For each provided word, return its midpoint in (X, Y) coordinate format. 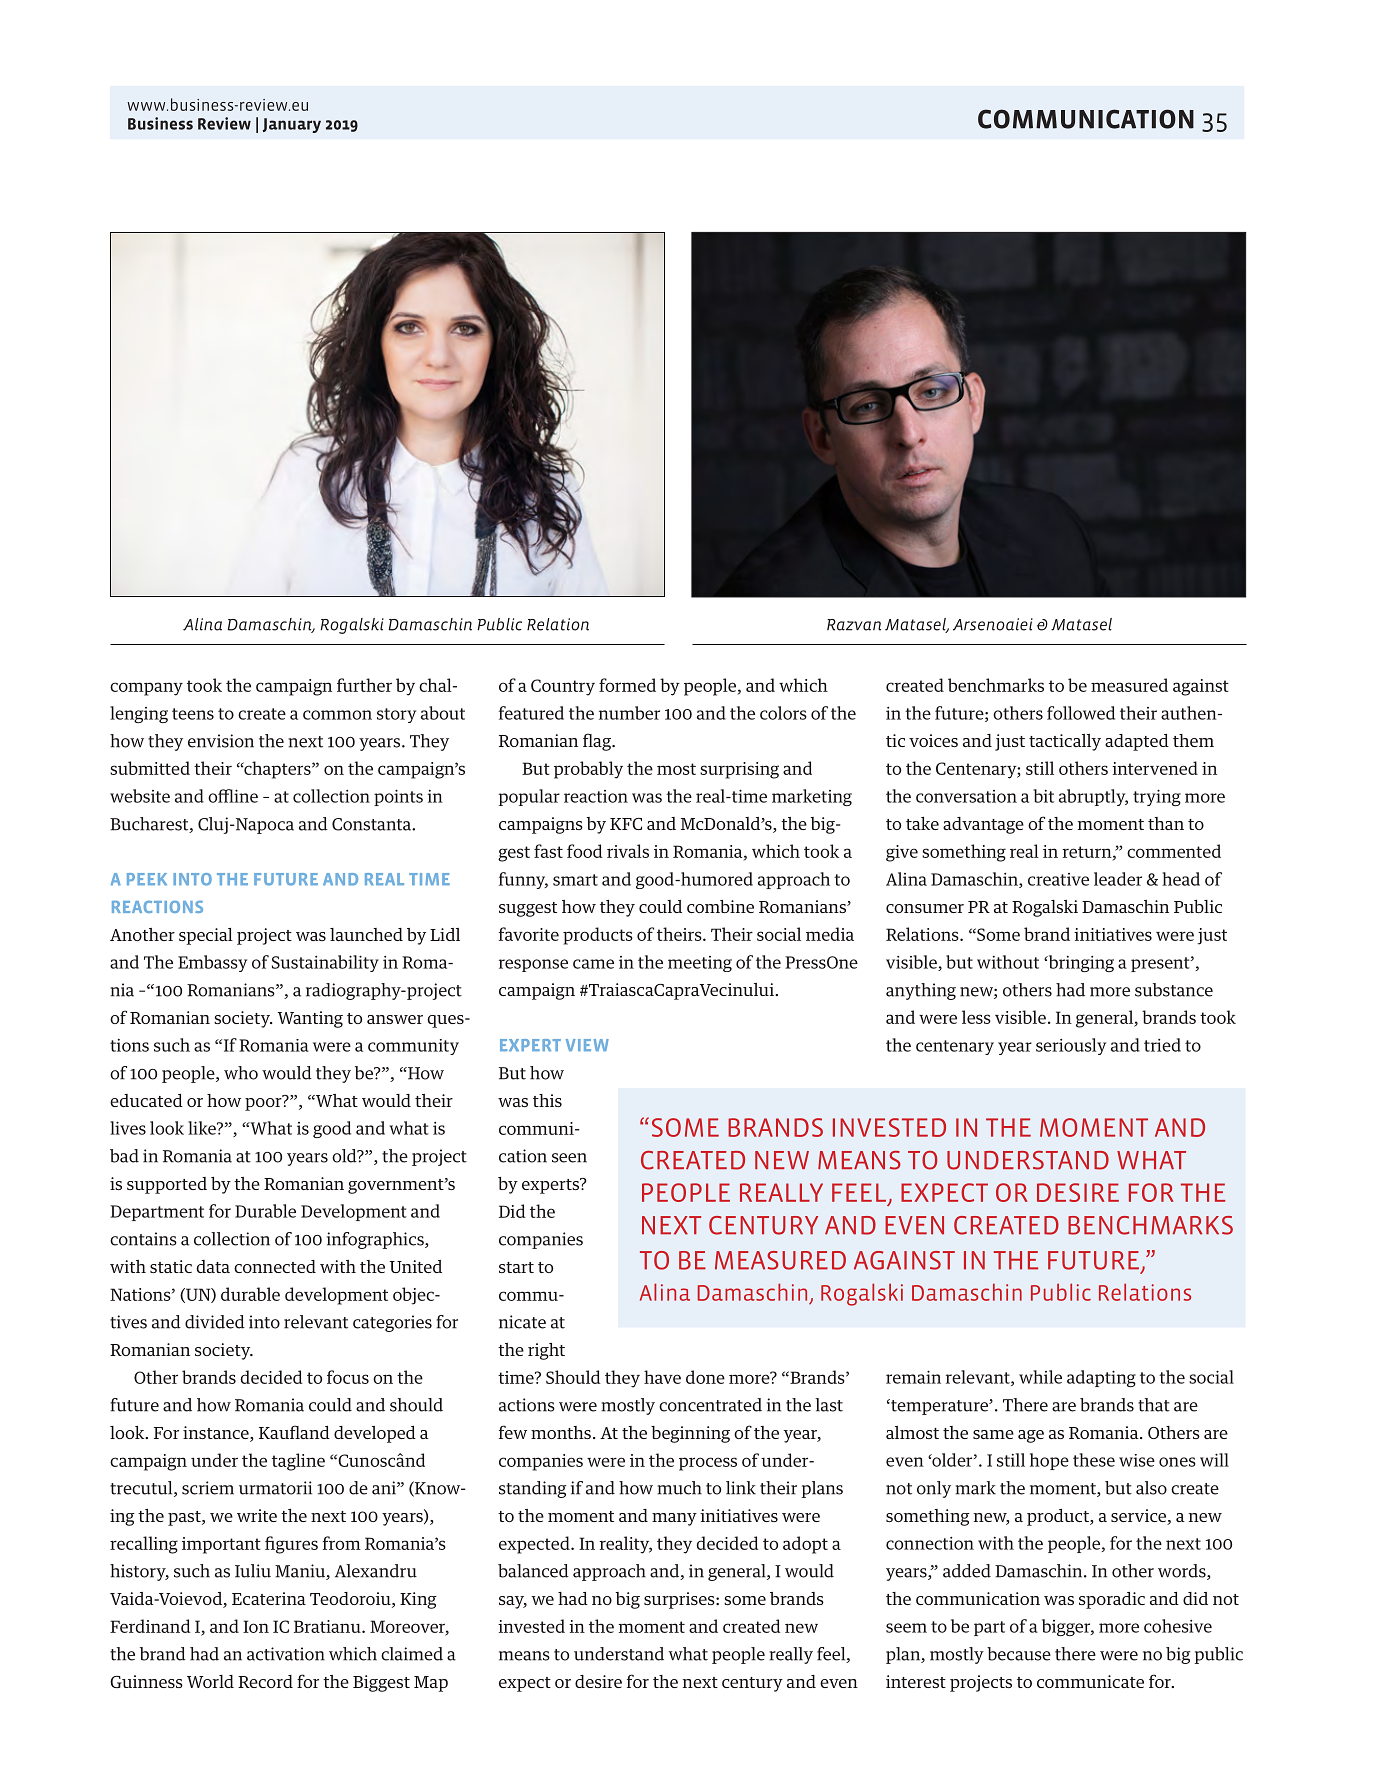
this (547, 1100)
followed (1081, 713)
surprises (680, 1600)
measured (1129, 685)
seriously (1071, 1046)
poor (264, 1103)
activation (286, 1654)
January (292, 125)
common (337, 715)
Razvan (854, 625)
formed (627, 685)
